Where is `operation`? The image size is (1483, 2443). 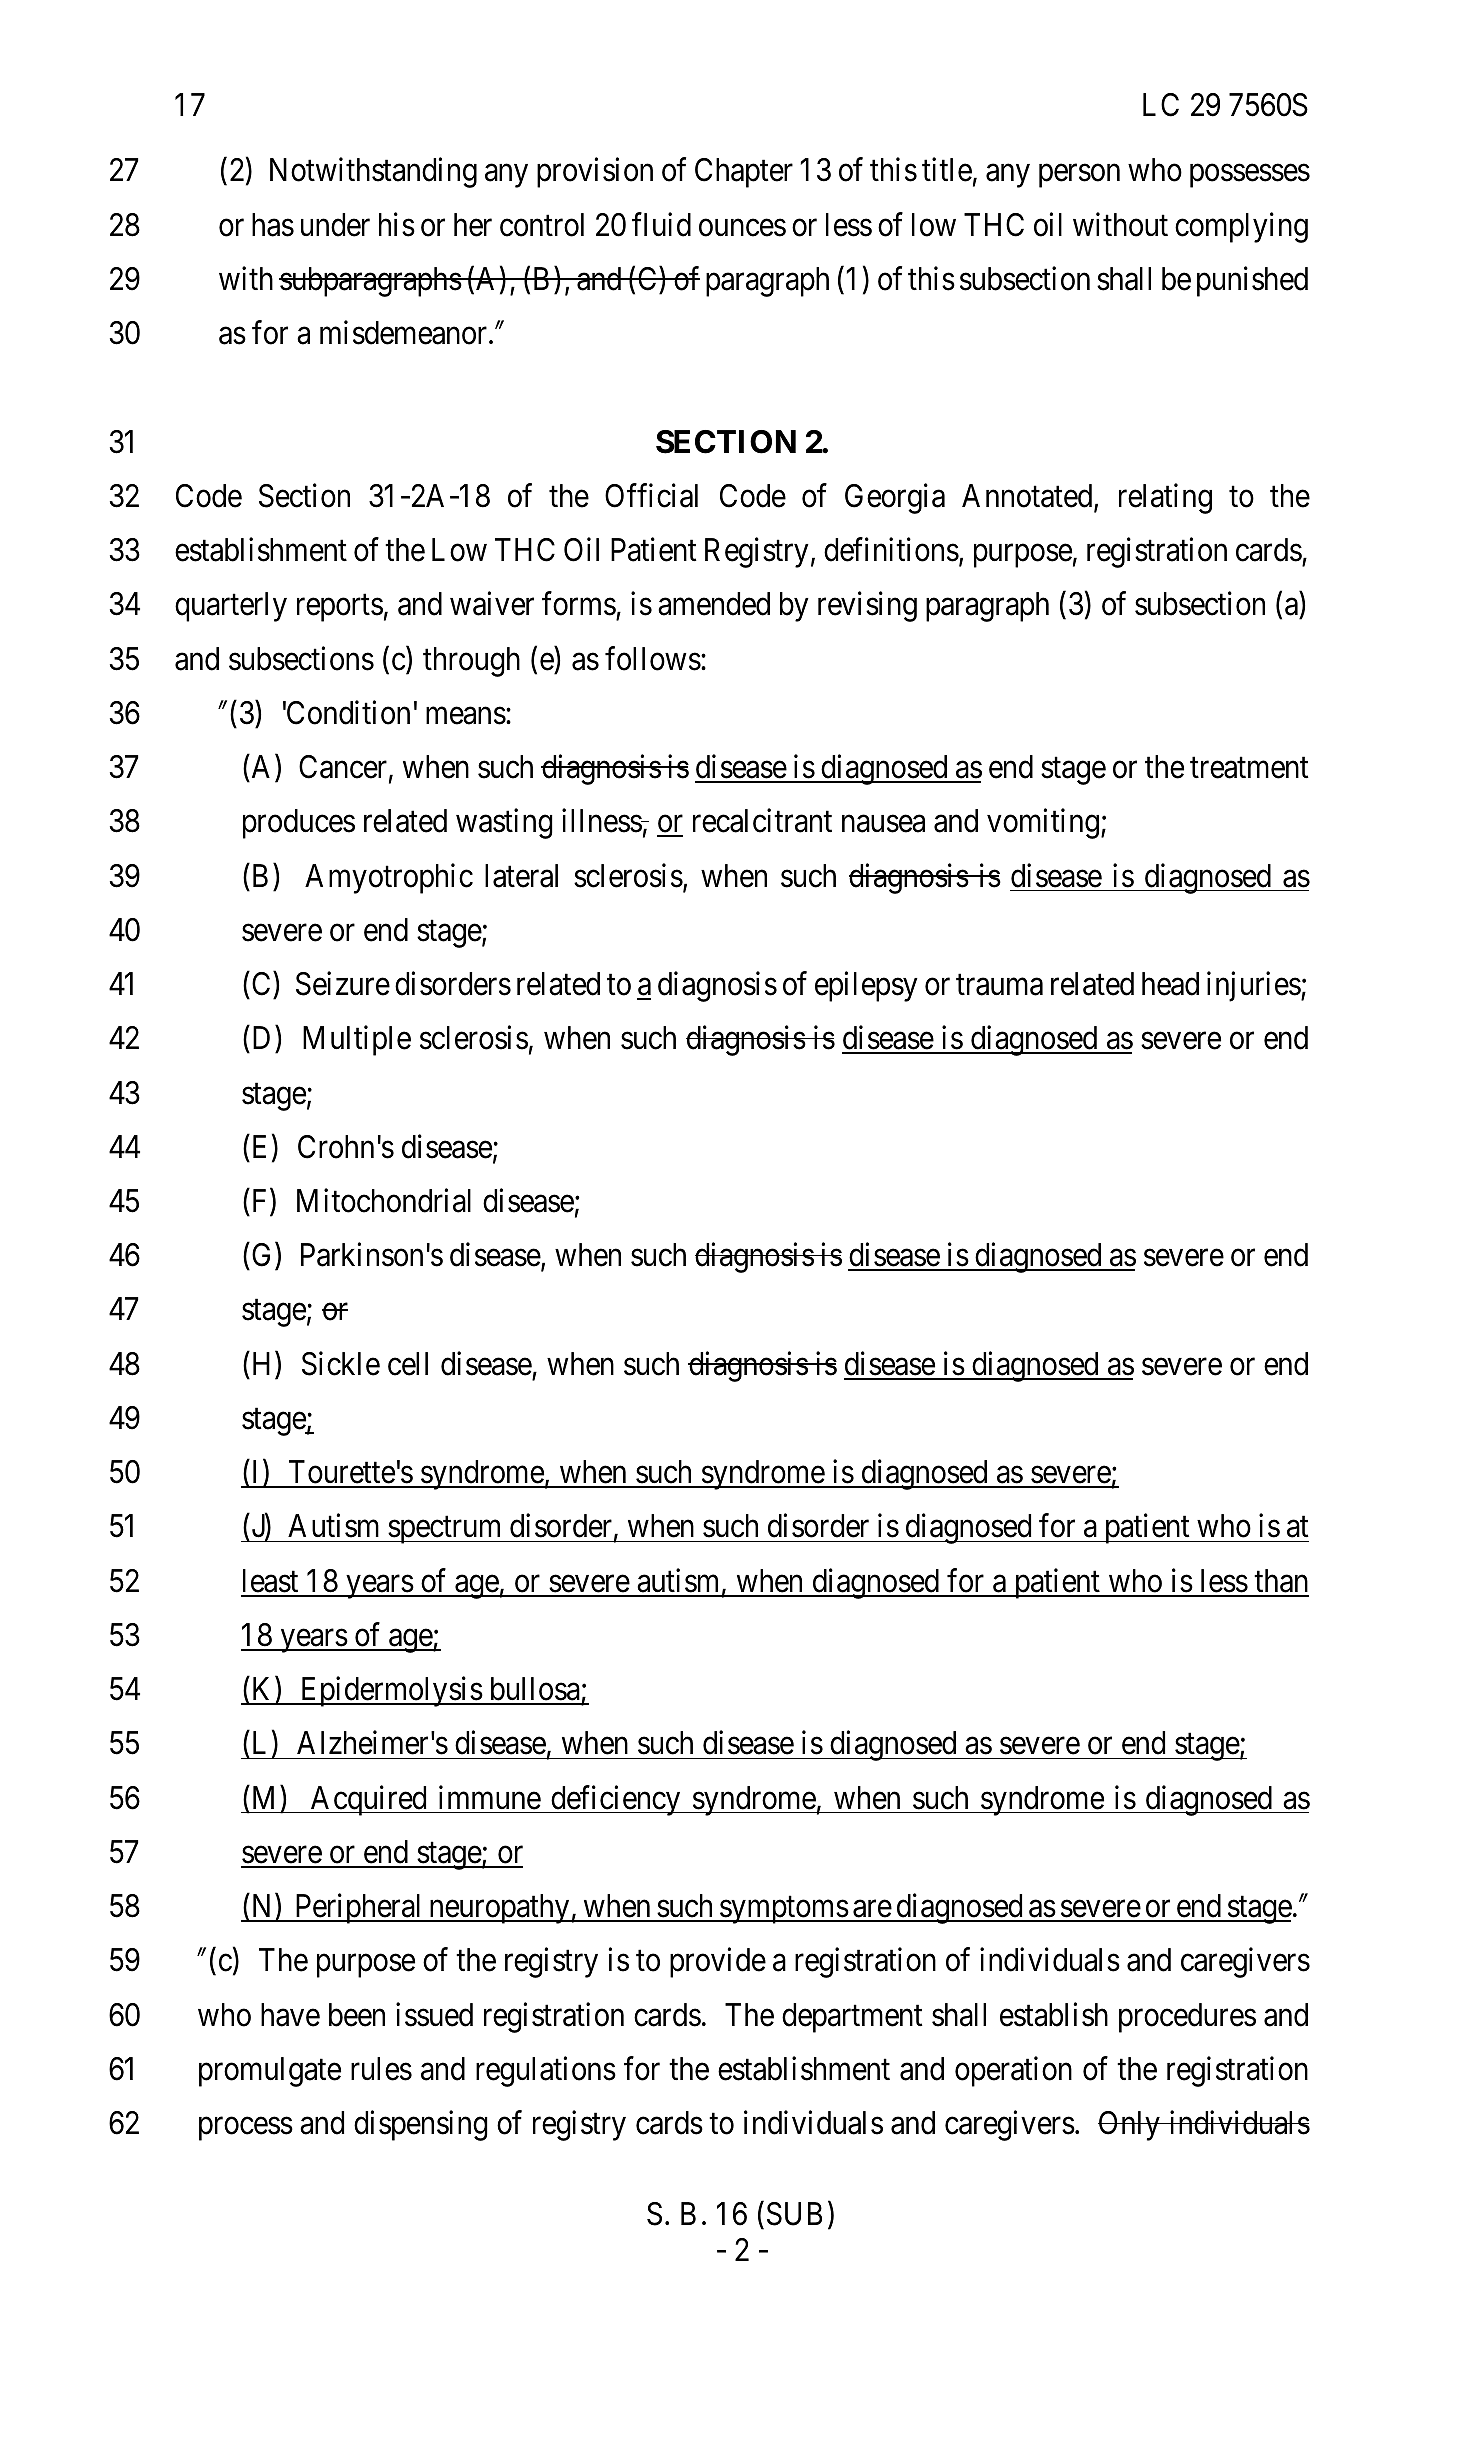 operation is located at coordinates (1013, 2071).
